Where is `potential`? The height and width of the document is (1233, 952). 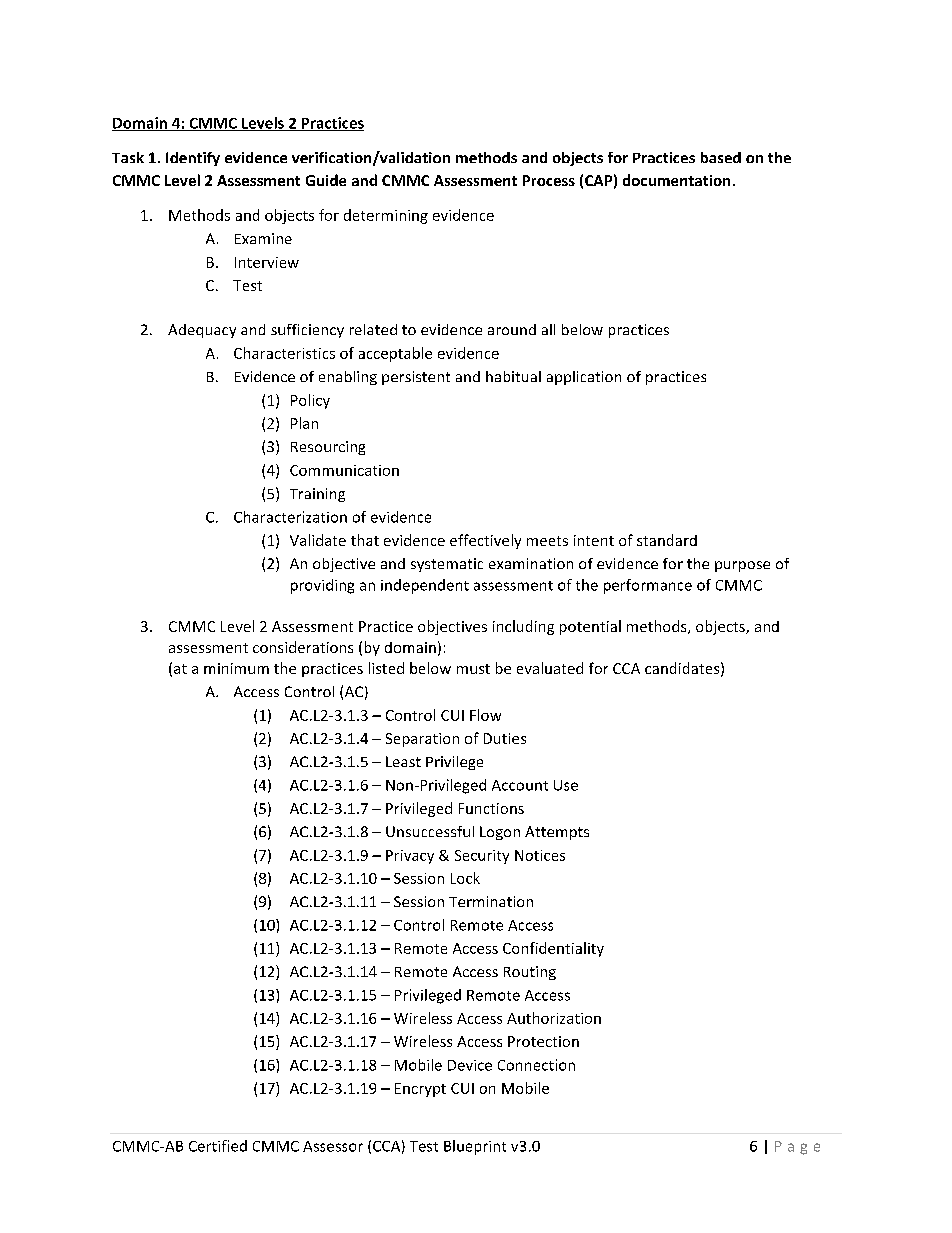
potential is located at coordinates (590, 627).
